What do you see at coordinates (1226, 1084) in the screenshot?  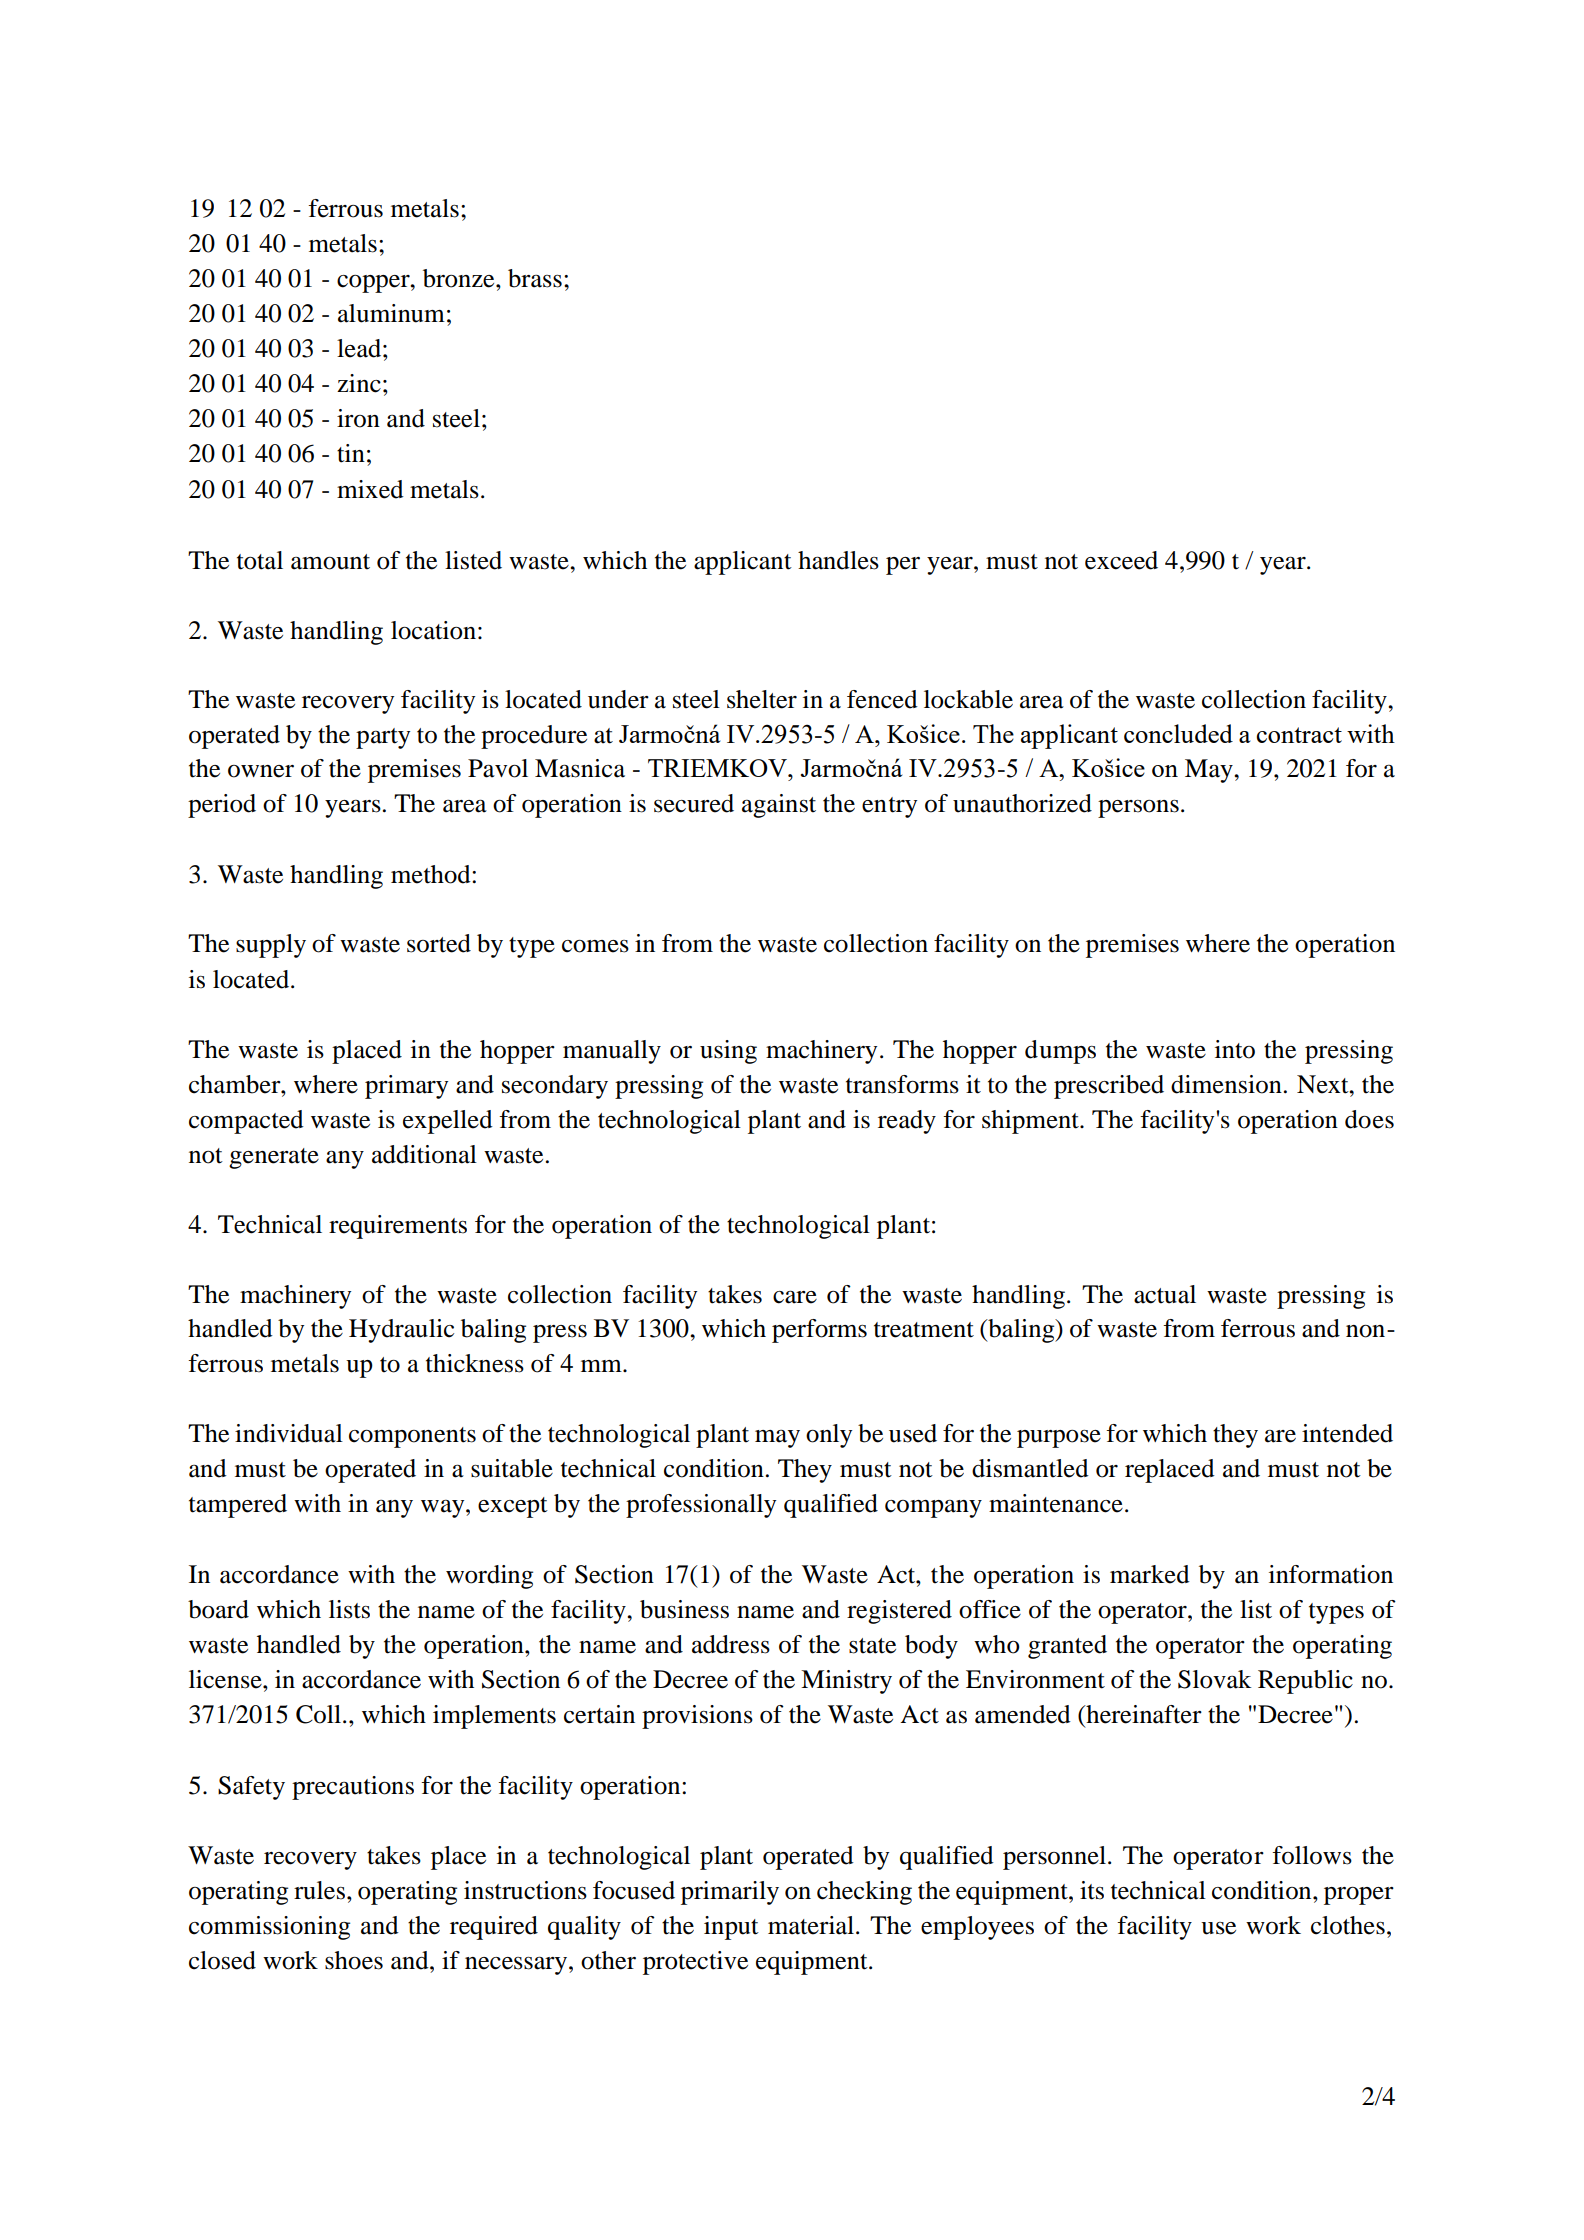 I see `dimension` at bounding box center [1226, 1084].
